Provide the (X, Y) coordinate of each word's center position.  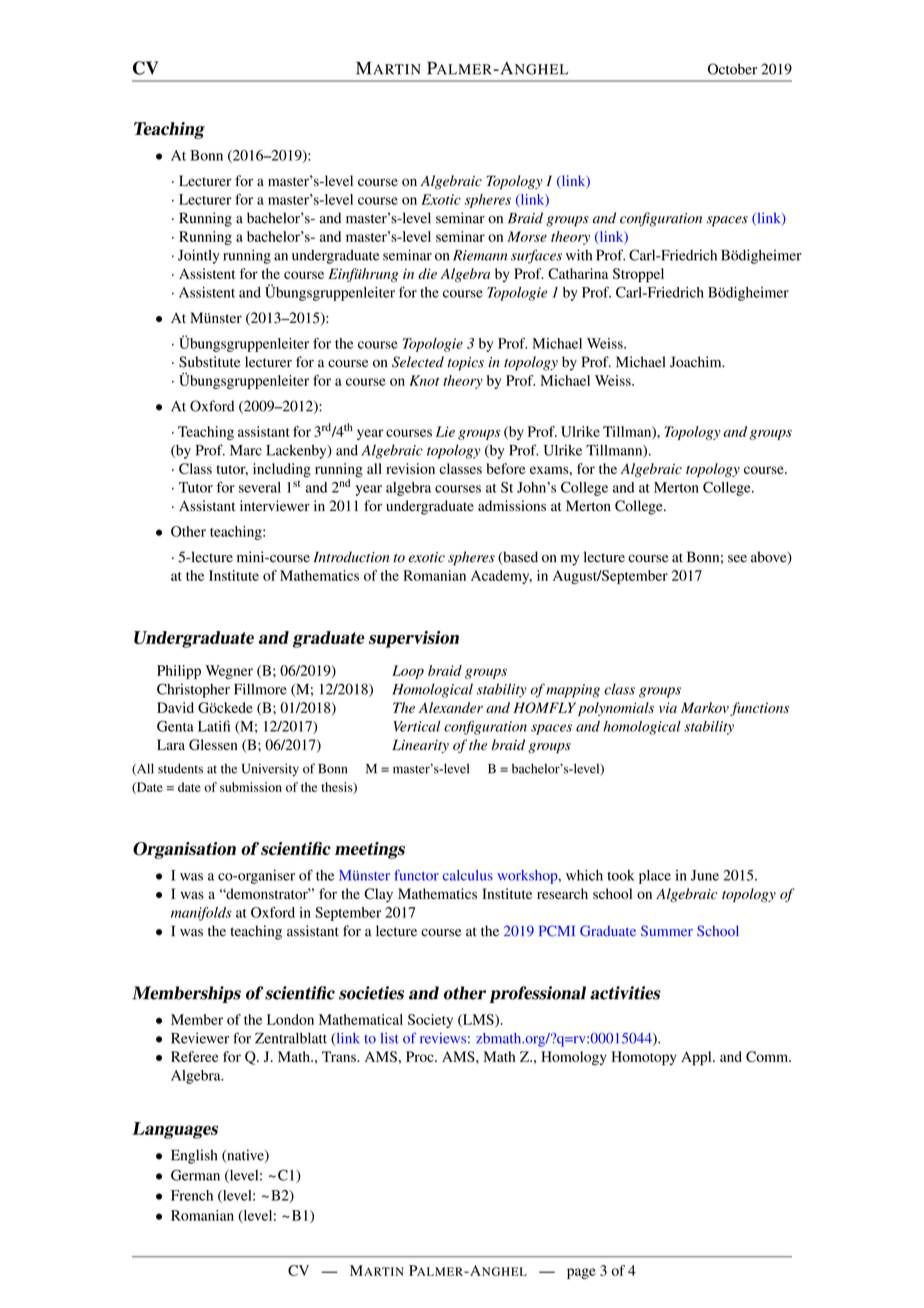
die (427, 273)
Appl (697, 1058)
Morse (527, 236)
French (192, 1195)
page (581, 1273)
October (732, 69)
